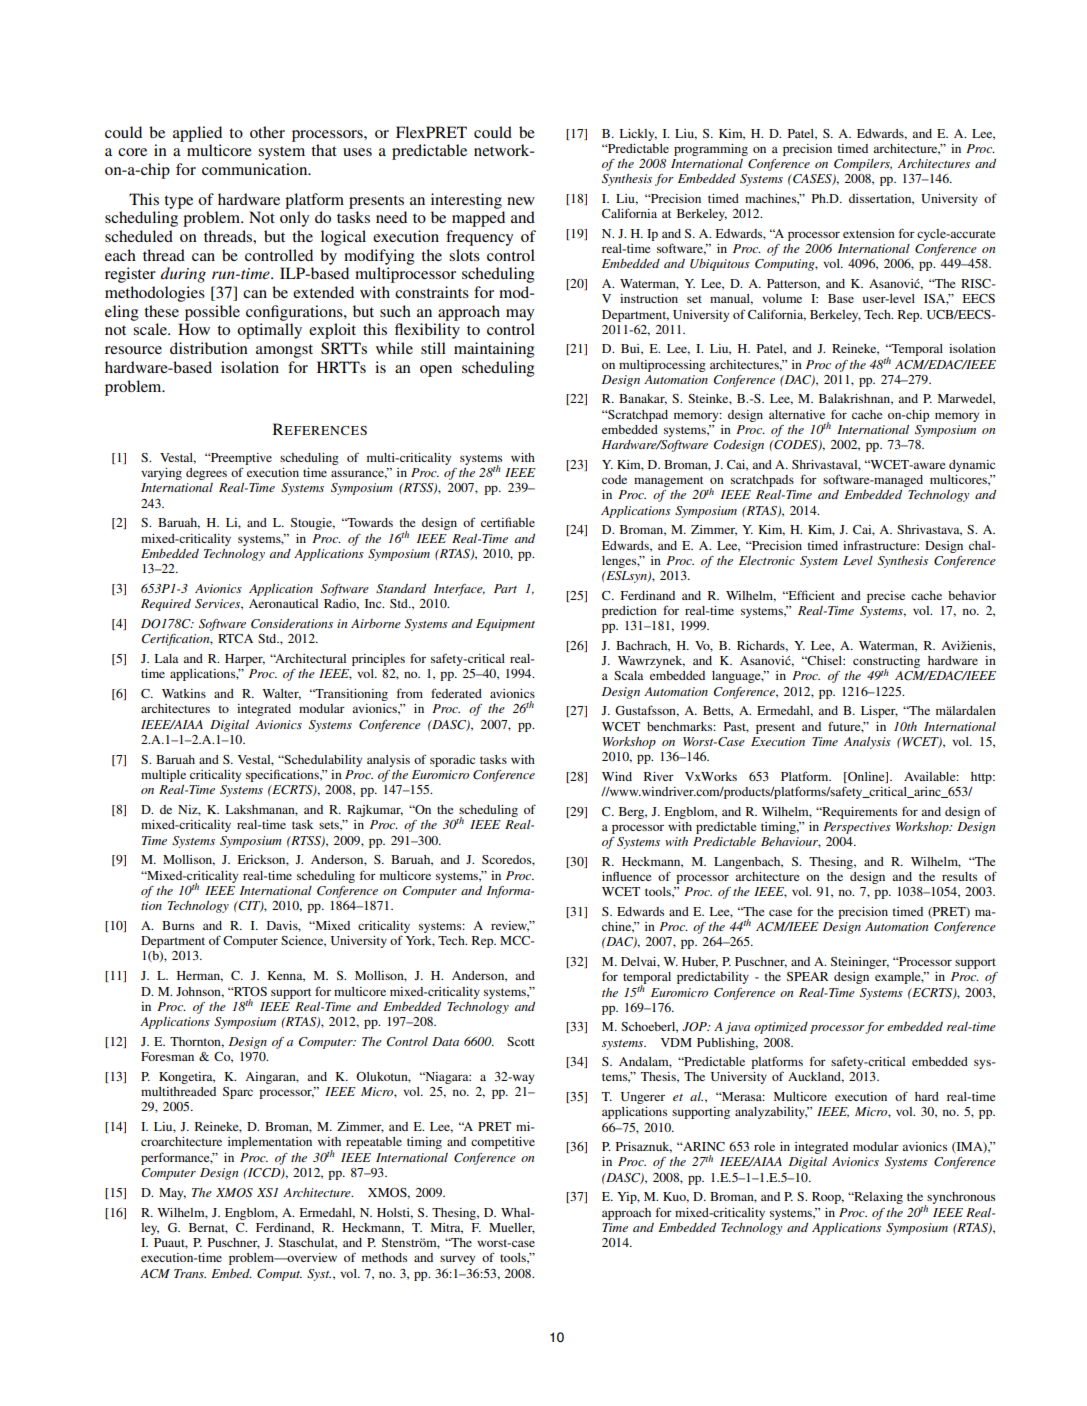 This page has width=1087, height=1406. I want to click on methods, so click(384, 1257).
